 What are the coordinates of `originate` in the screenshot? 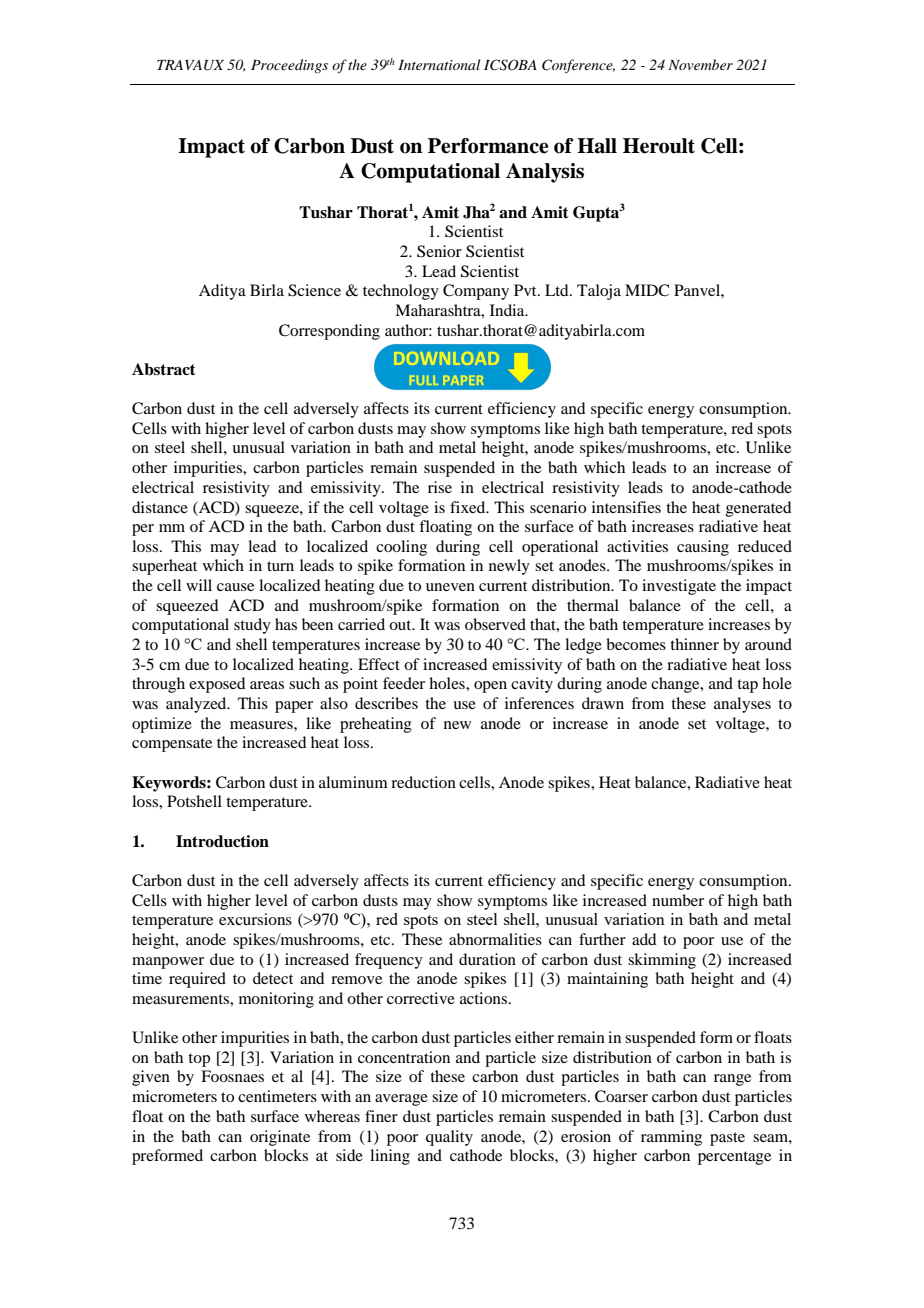 It's located at (280, 1138).
